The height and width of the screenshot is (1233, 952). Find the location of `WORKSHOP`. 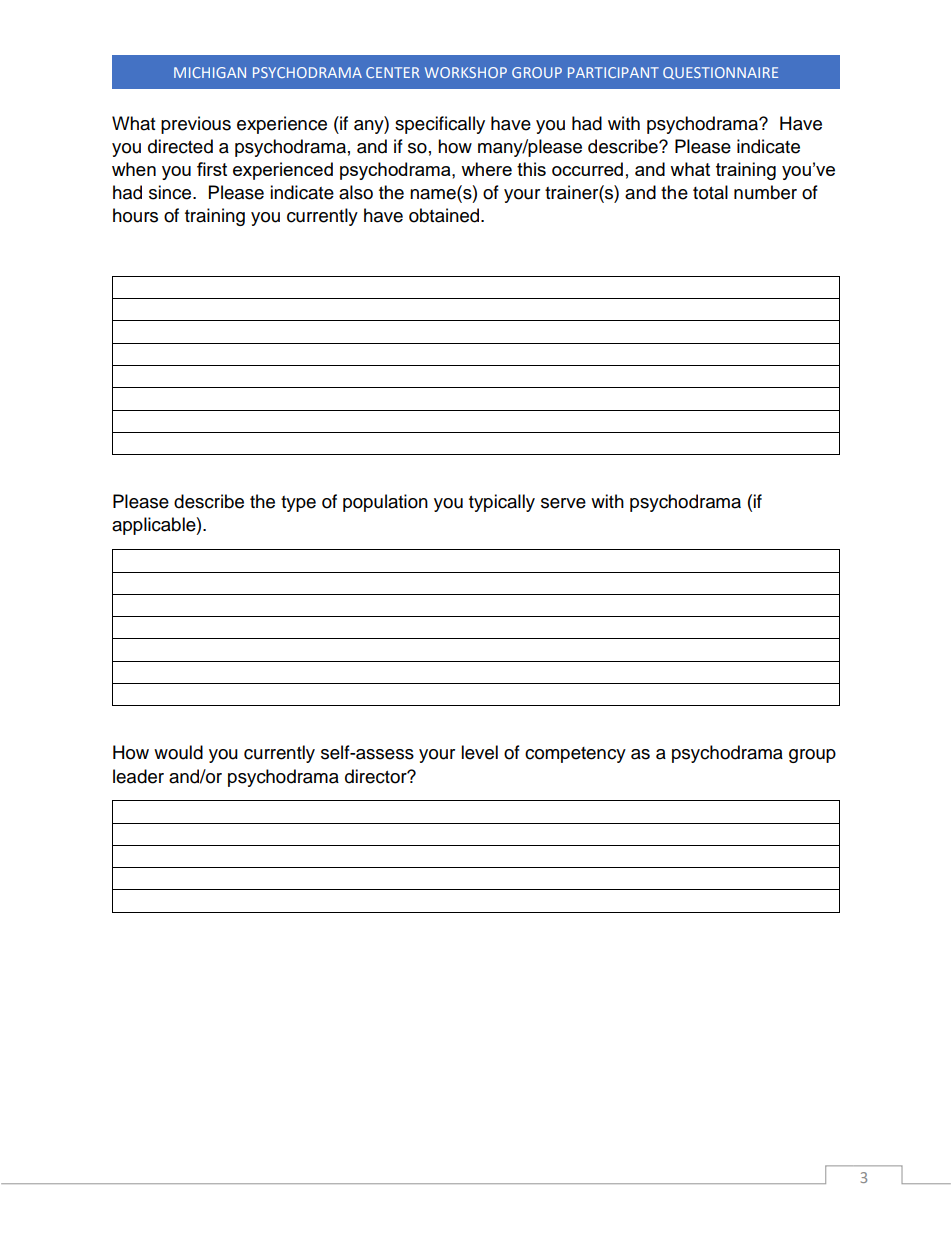

WORKSHOP is located at coordinates (466, 72).
